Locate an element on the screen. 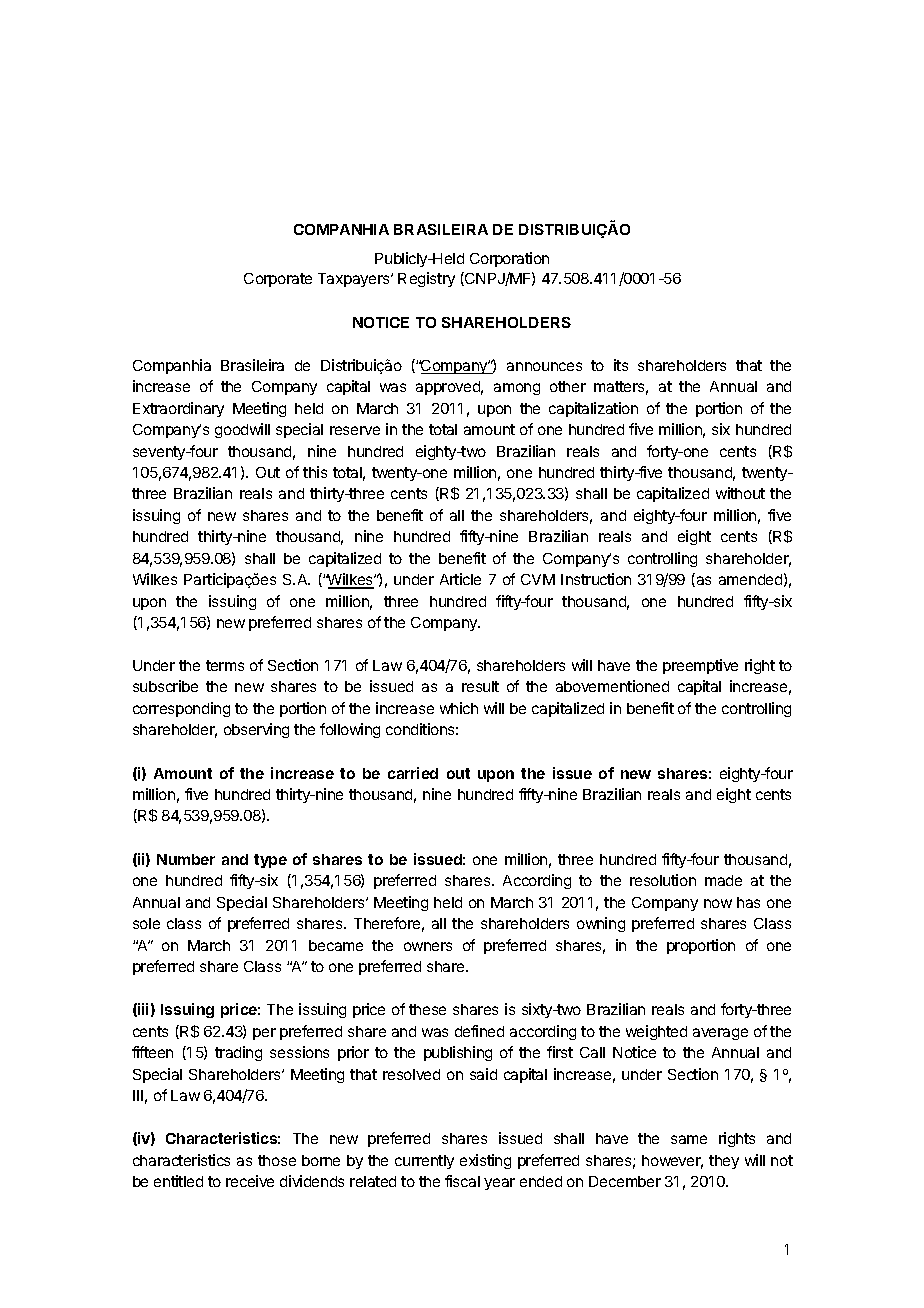 This screenshot has width=924, height=1308. average is located at coordinates (720, 1034).
